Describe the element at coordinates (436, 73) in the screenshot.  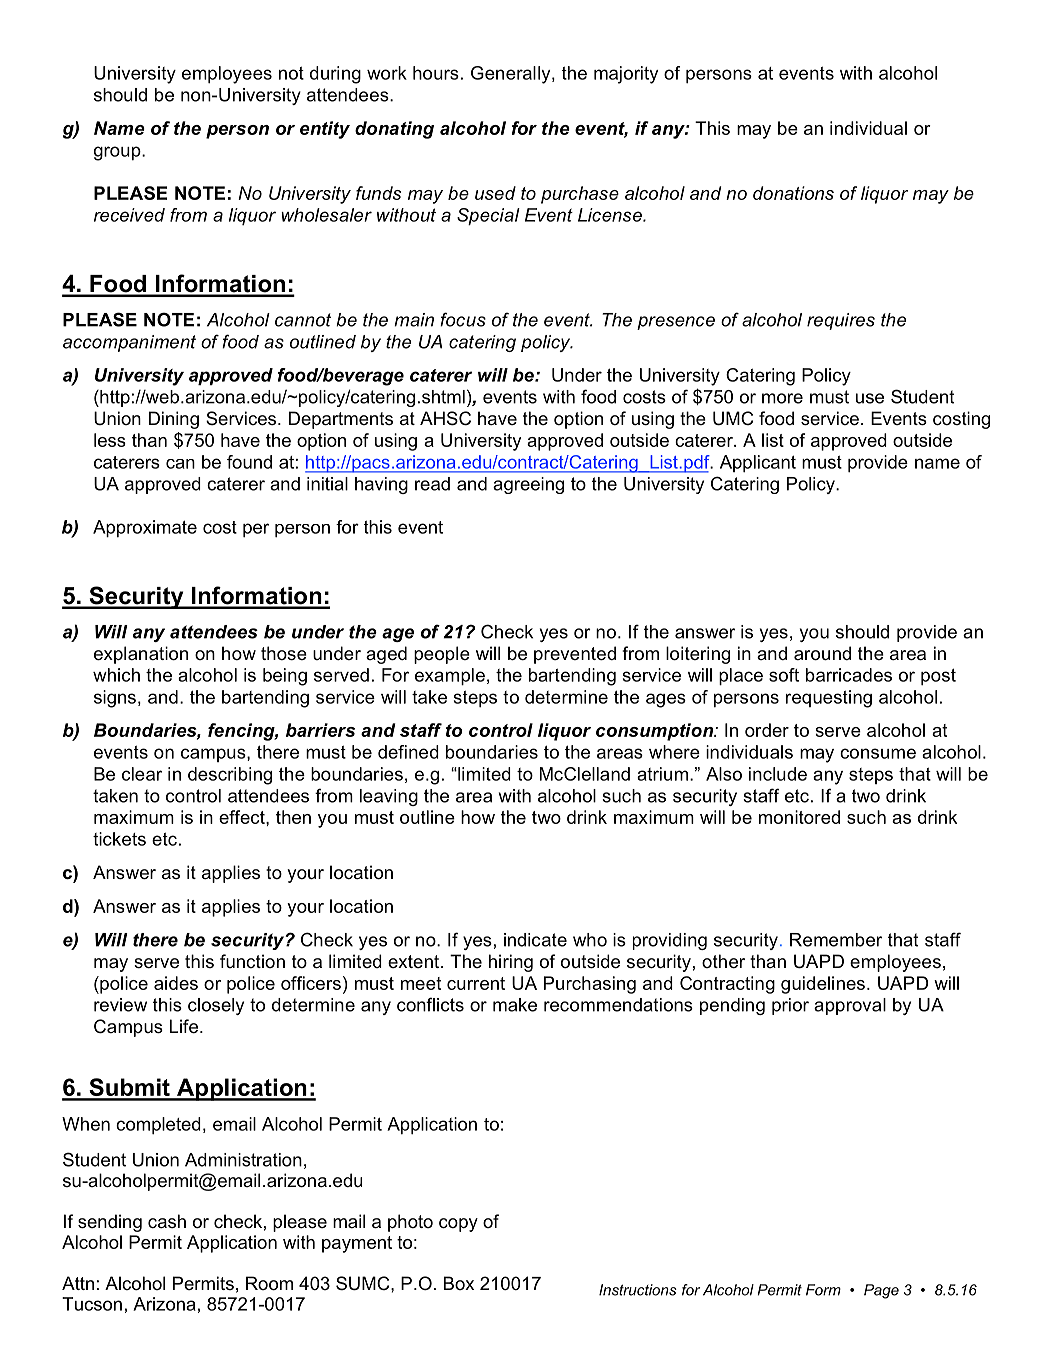
I see `hours` at that location.
